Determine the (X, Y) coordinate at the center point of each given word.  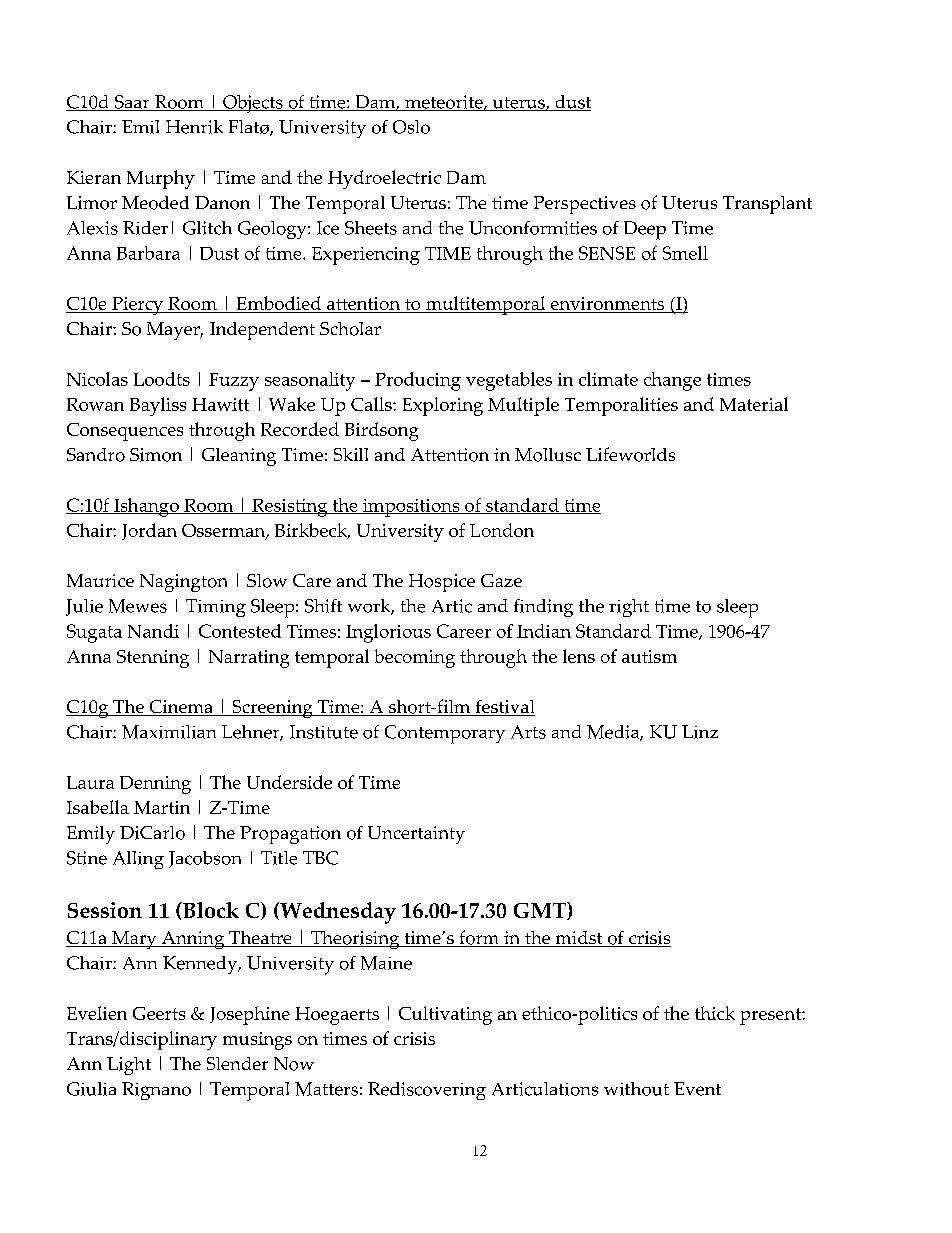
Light (129, 1066)
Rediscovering (427, 1091)
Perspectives (585, 205)
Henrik (194, 127)
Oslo (411, 127)
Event (697, 1089)
